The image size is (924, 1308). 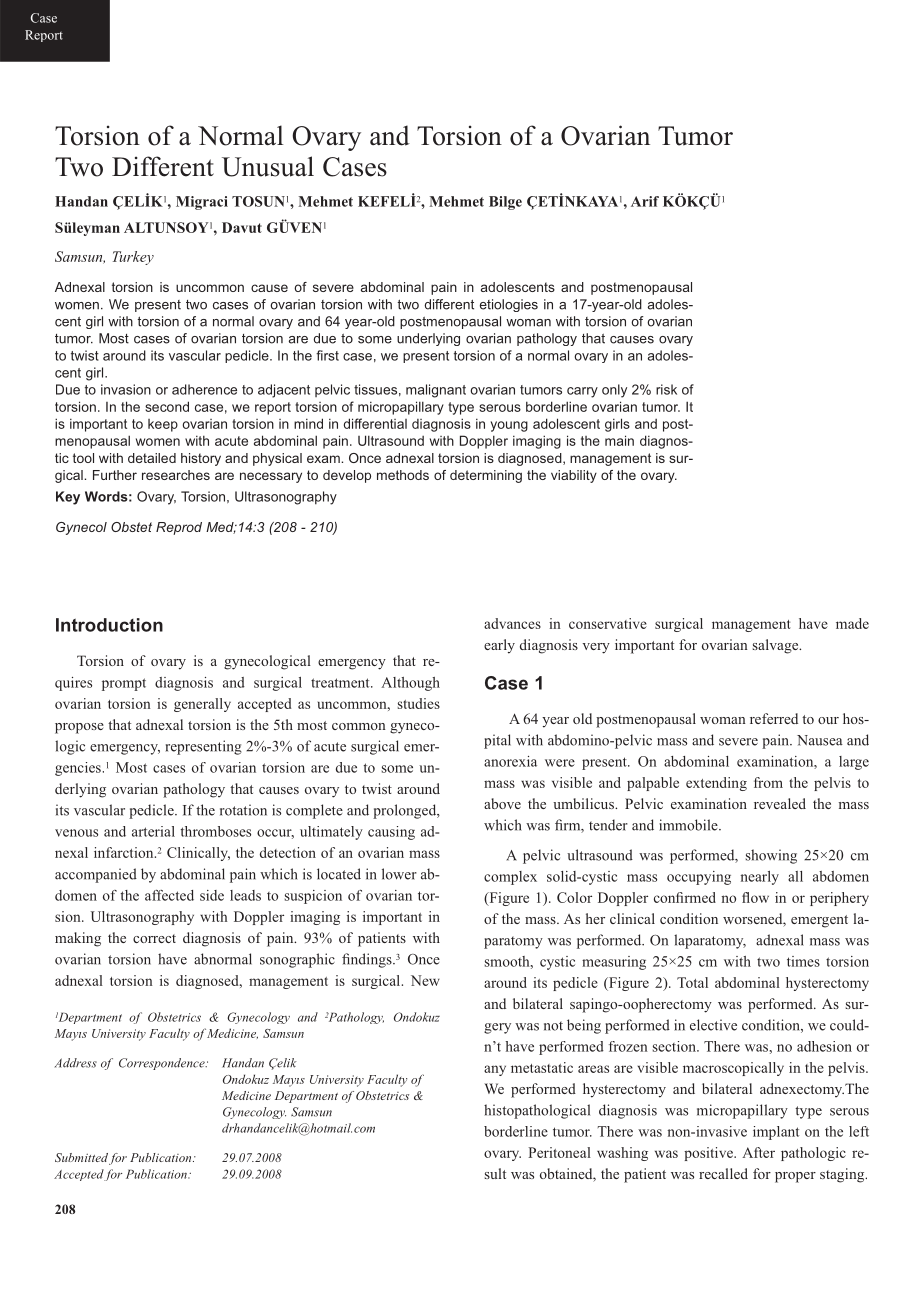 I want to click on Submitted, so click(x=81, y=1157).
